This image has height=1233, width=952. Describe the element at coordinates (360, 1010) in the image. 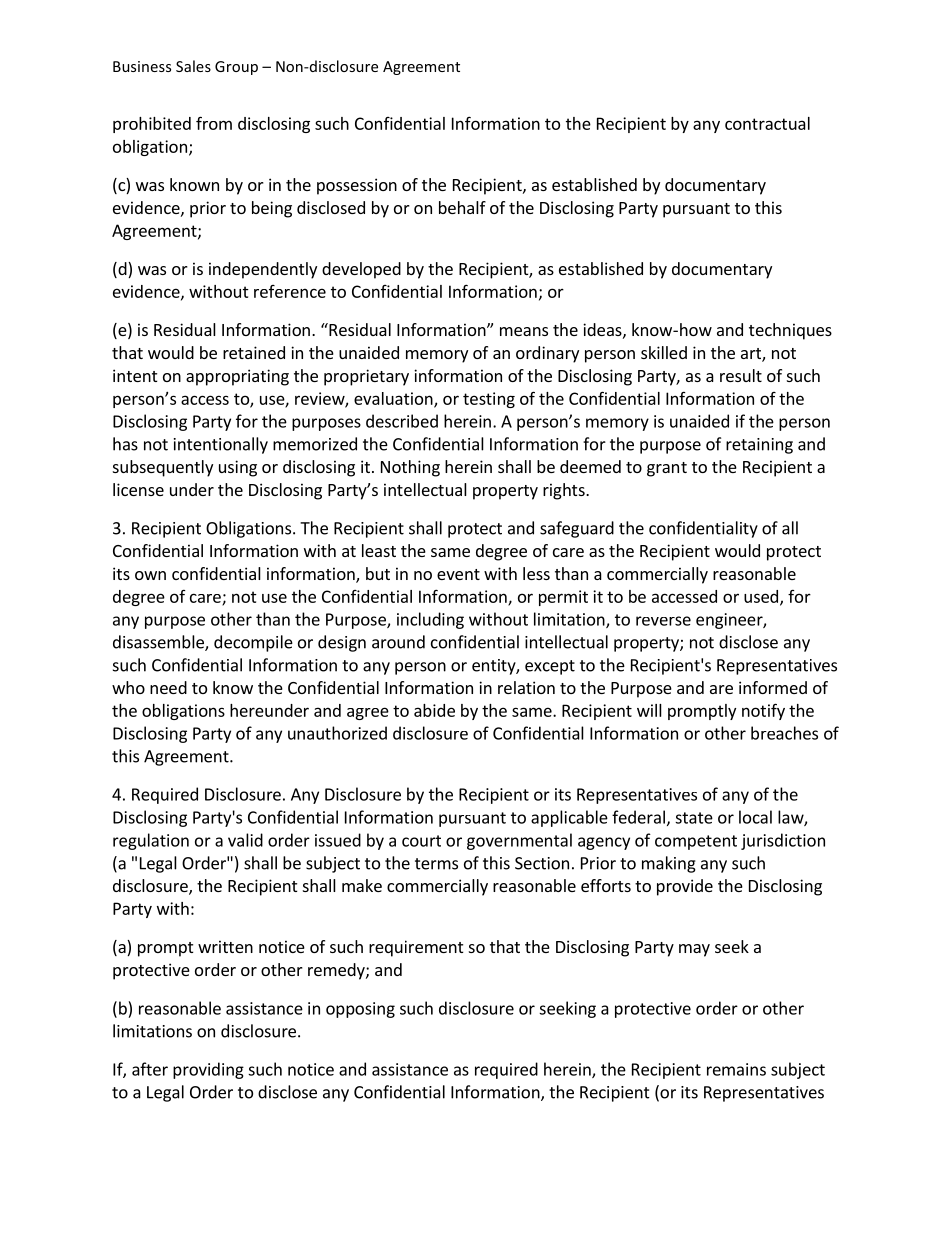

I see `opposing` at that location.
